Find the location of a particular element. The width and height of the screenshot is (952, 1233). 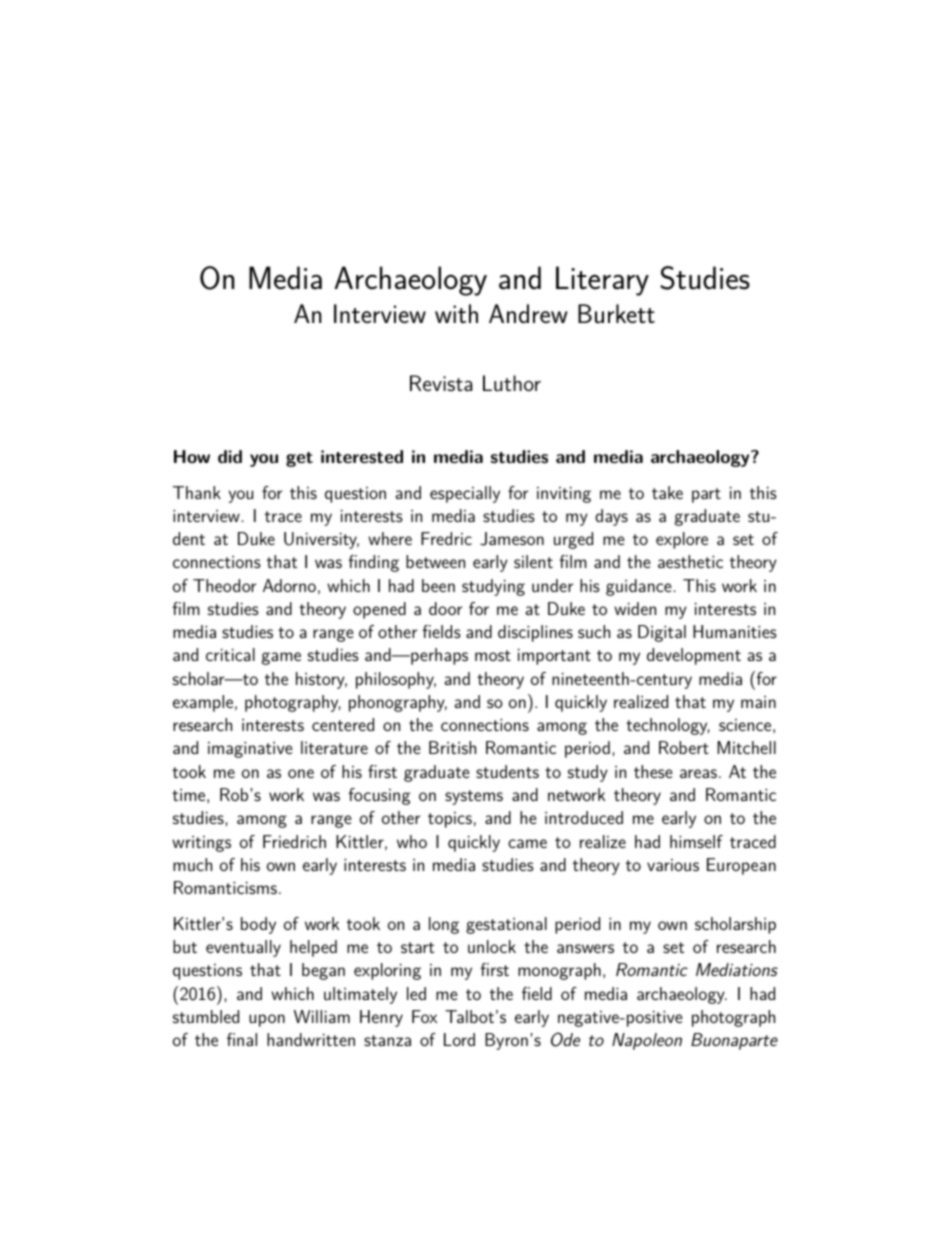

development is located at coordinates (694, 656).
